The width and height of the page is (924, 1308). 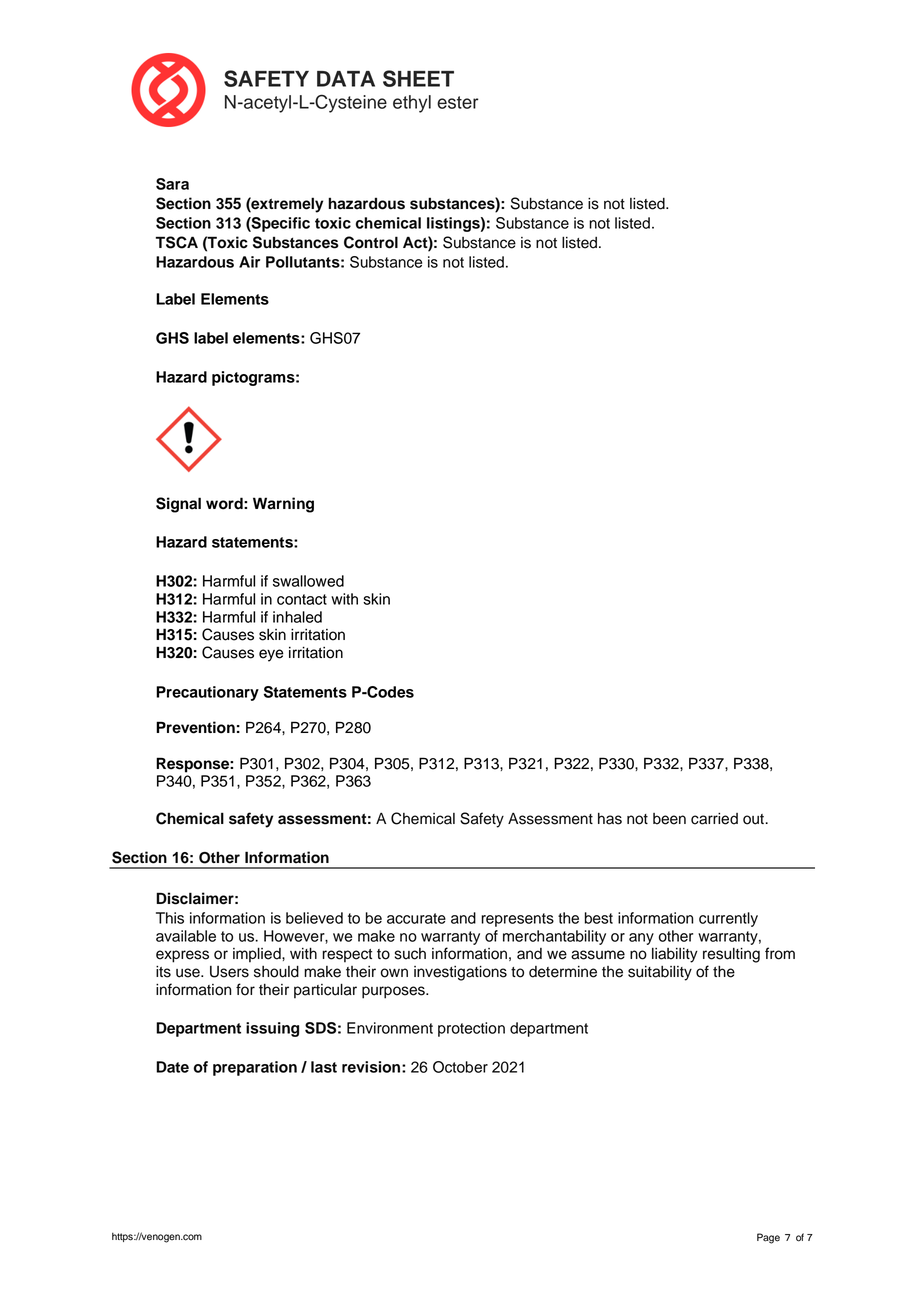 What do you see at coordinates (460, 1067) in the page?
I see `October` at bounding box center [460, 1067].
